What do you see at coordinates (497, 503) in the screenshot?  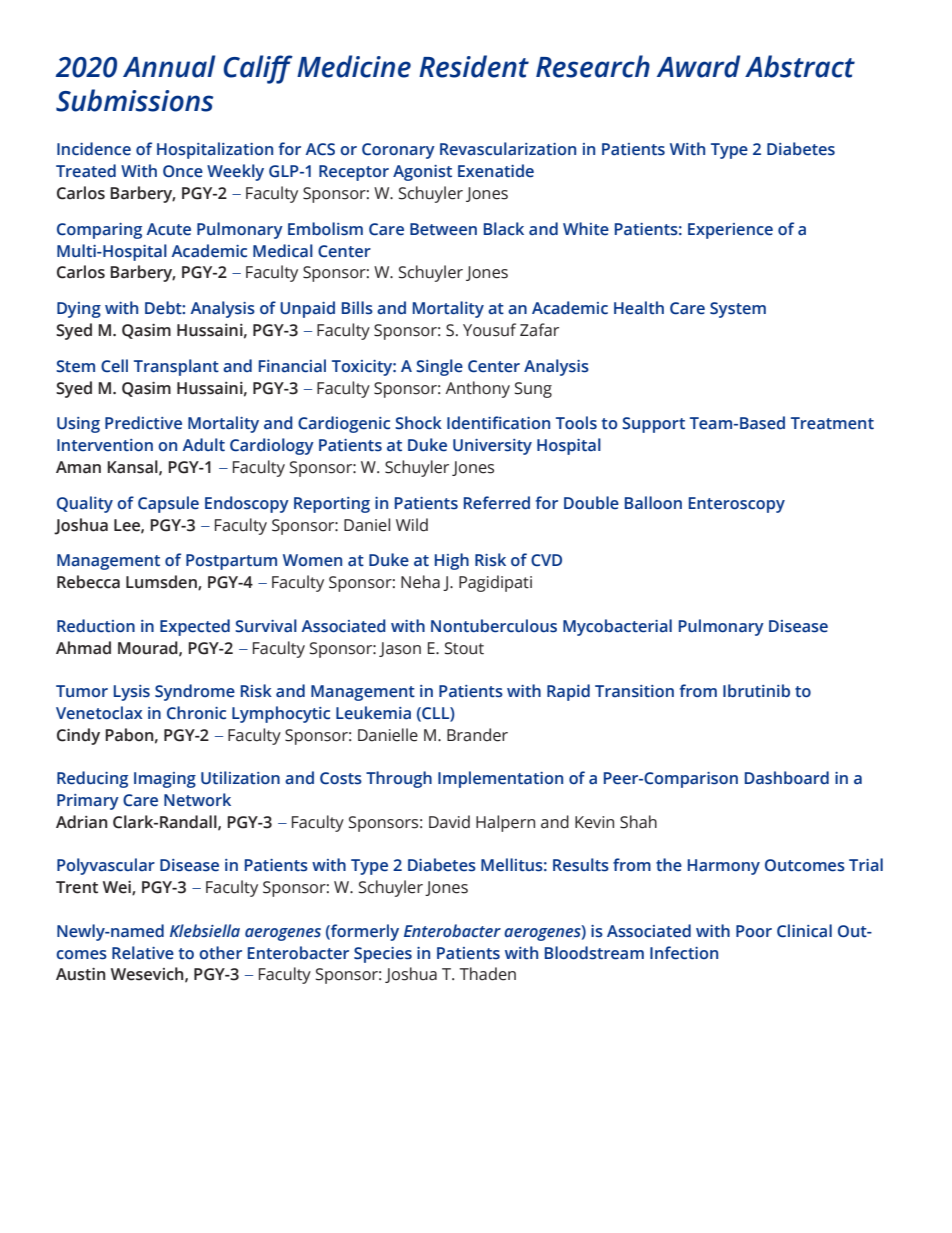 I see `Referred` at bounding box center [497, 503].
